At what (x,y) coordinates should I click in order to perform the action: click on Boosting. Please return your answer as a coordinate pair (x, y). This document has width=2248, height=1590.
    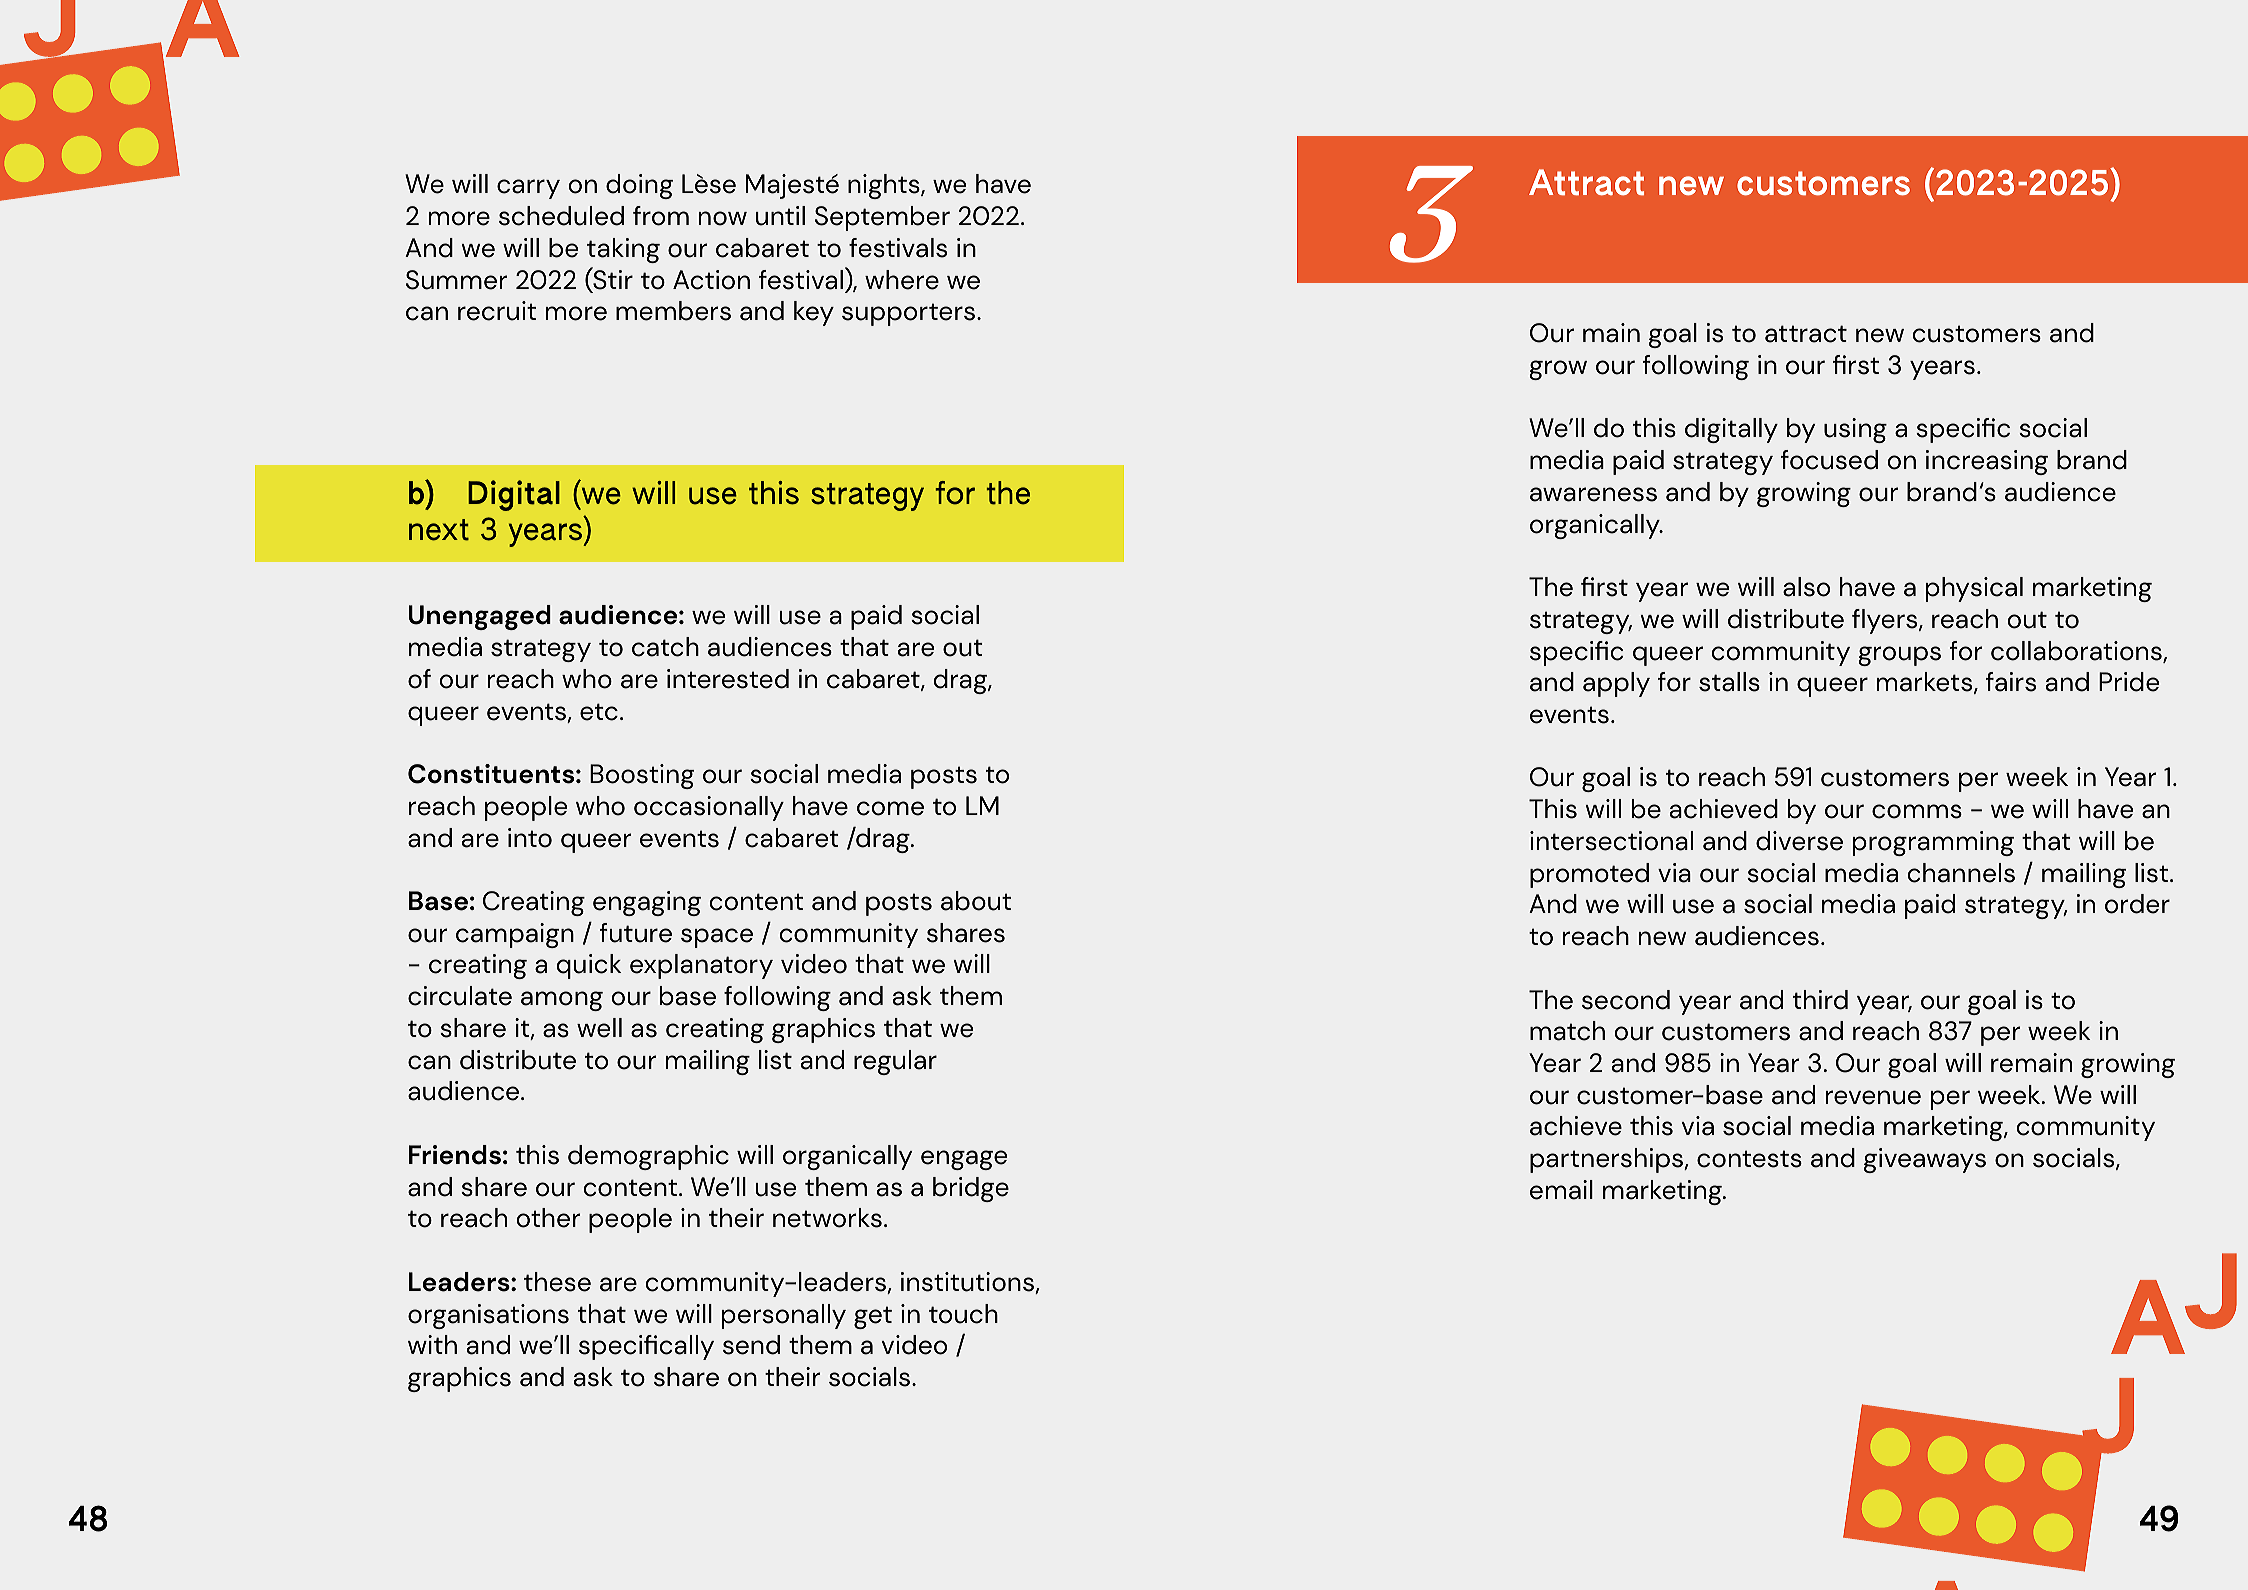
    Looking at the image, I should click on (642, 776).
